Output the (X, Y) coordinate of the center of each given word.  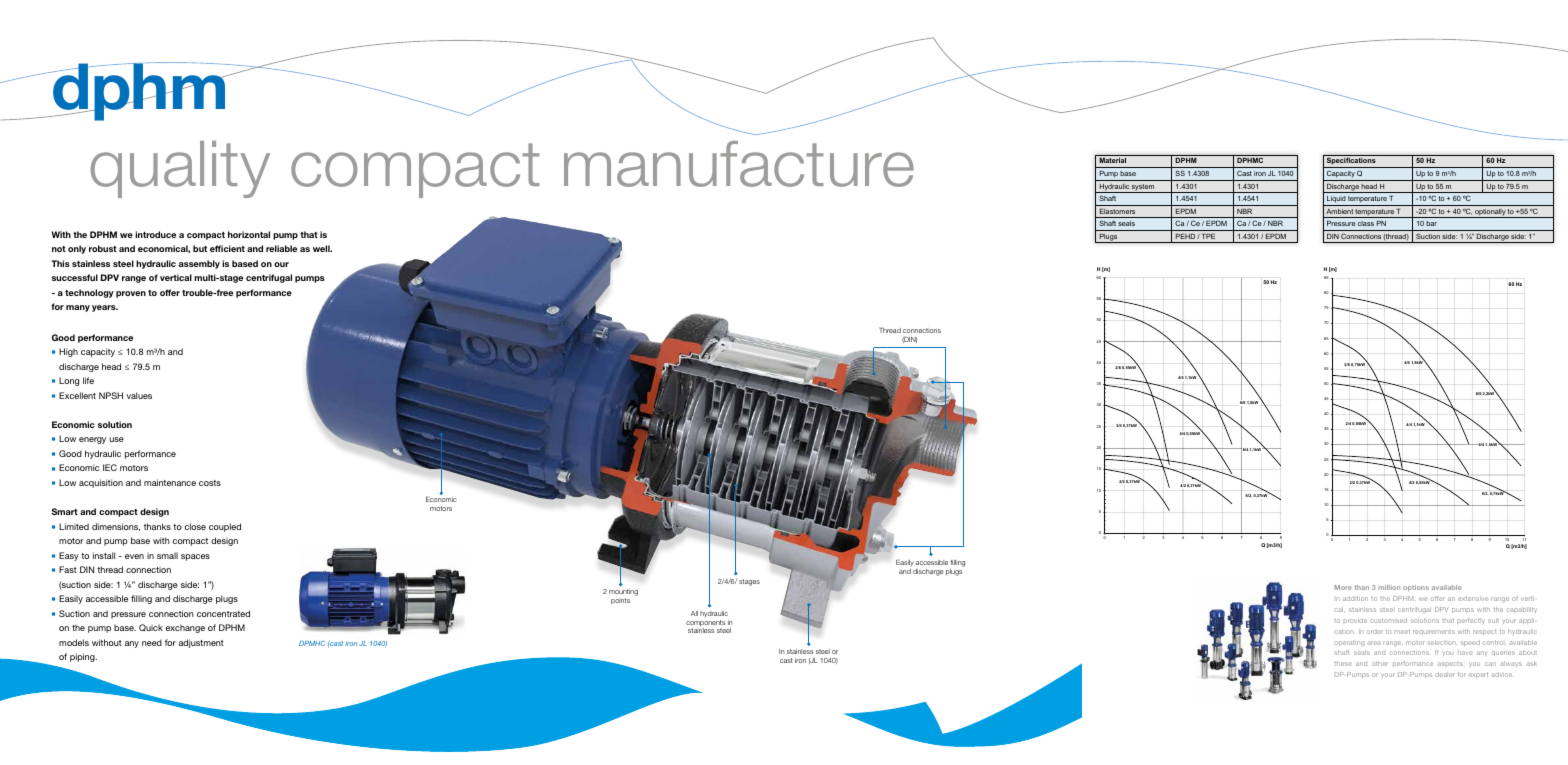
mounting (623, 592)
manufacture (739, 164)
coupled (225, 527)
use (117, 439)
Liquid (1336, 201)
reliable (281, 248)
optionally (1490, 213)
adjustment (201, 643)
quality (180, 169)
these (1343, 664)
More (1343, 587)
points (620, 601)
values (139, 395)
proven (131, 294)
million (1389, 587)
